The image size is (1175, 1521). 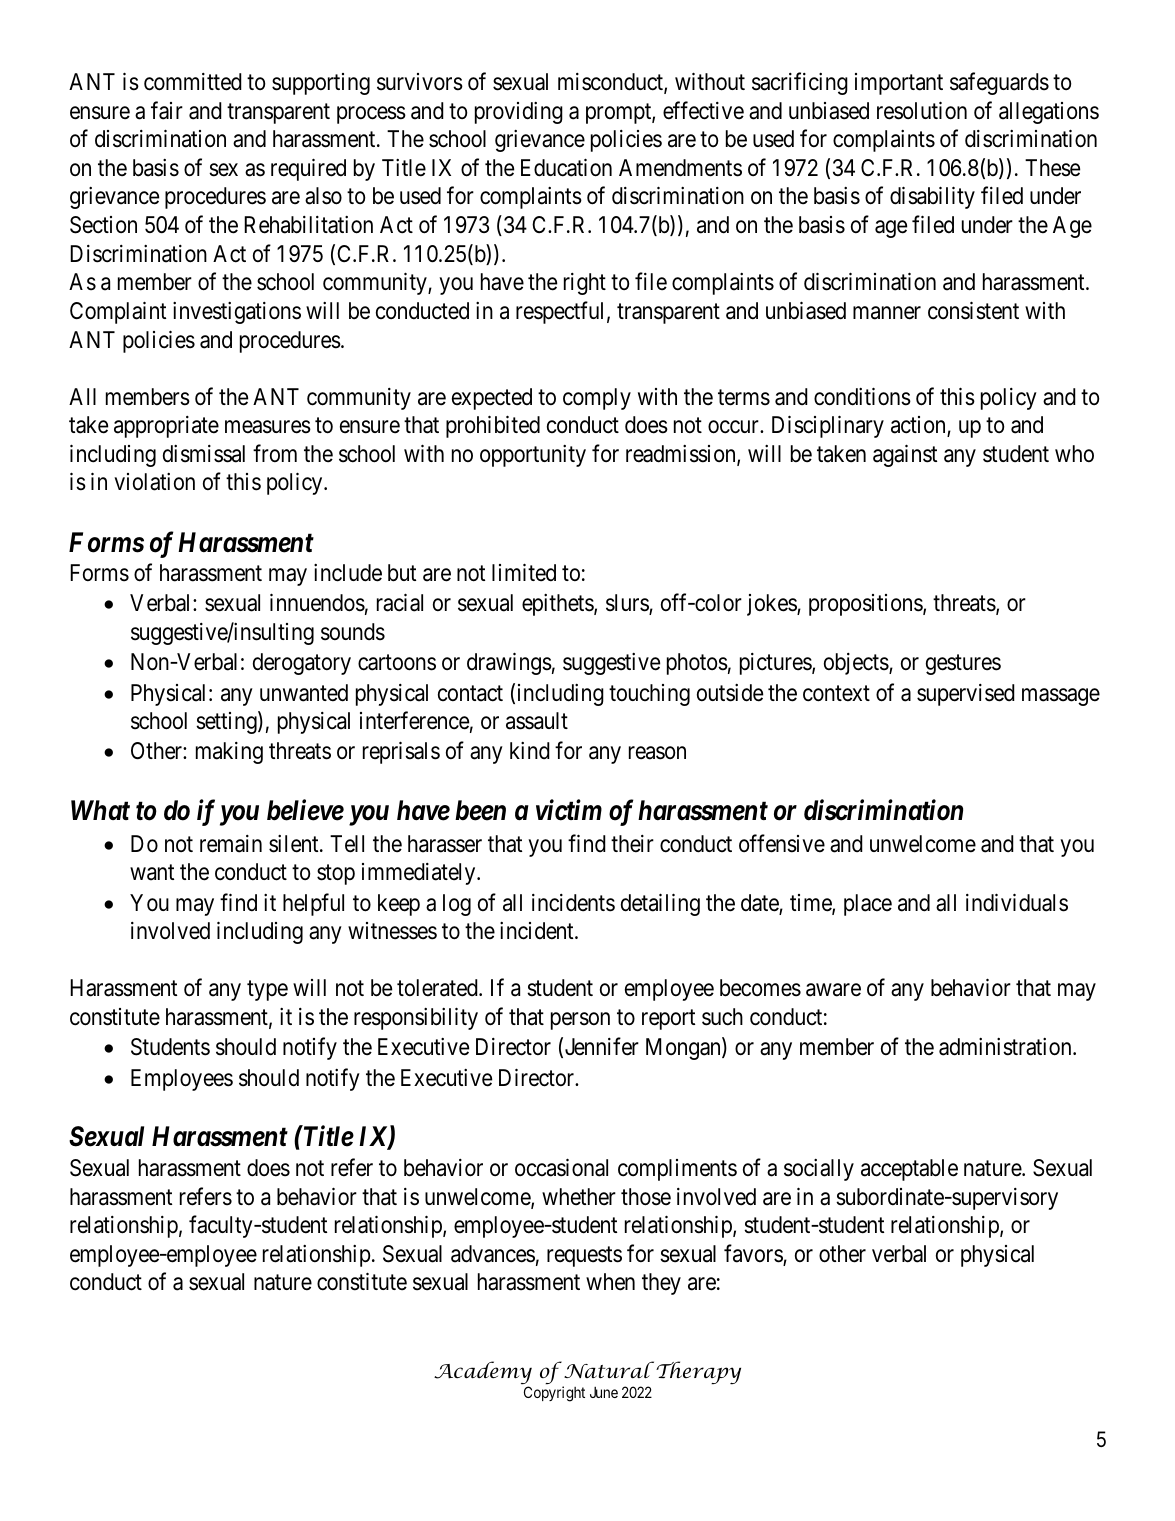 I want to click on assault, so click(x=537, y=721).
